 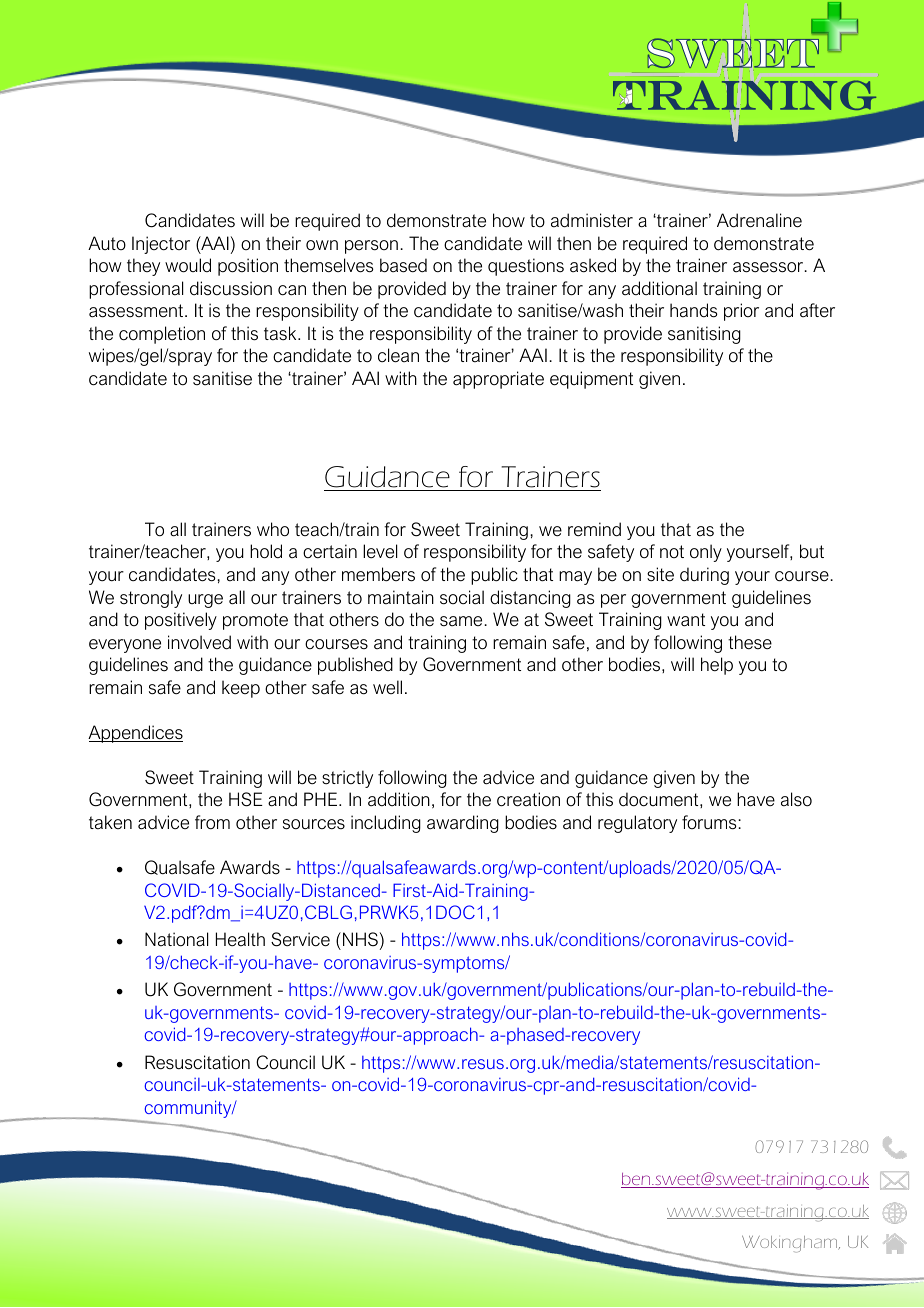 I want to click on maintain, so click(x=401, y=597).
